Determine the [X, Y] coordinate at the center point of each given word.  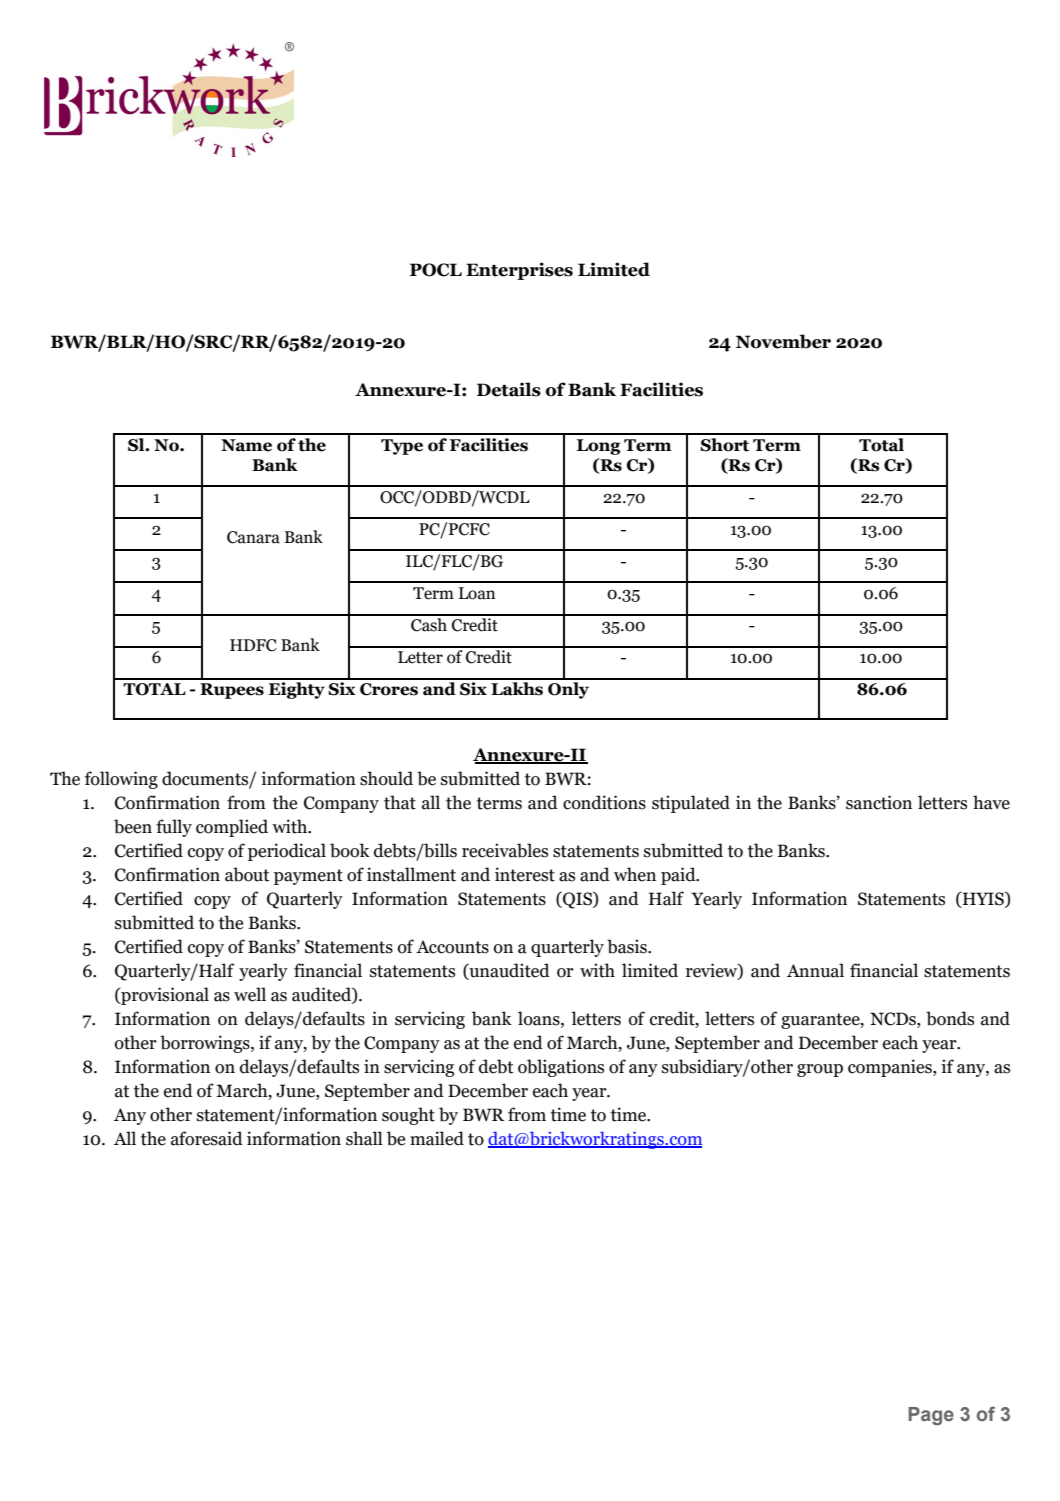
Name [246, 445]
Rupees [232, 691]
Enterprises [519, 271]
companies [891, 1068]
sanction [879, 802]
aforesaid [207, 1138]
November [783, 341]
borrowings [206, 1044]
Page [931, 1416]
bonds [950, 1018]
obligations [561, 1068]
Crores [389, 689]
